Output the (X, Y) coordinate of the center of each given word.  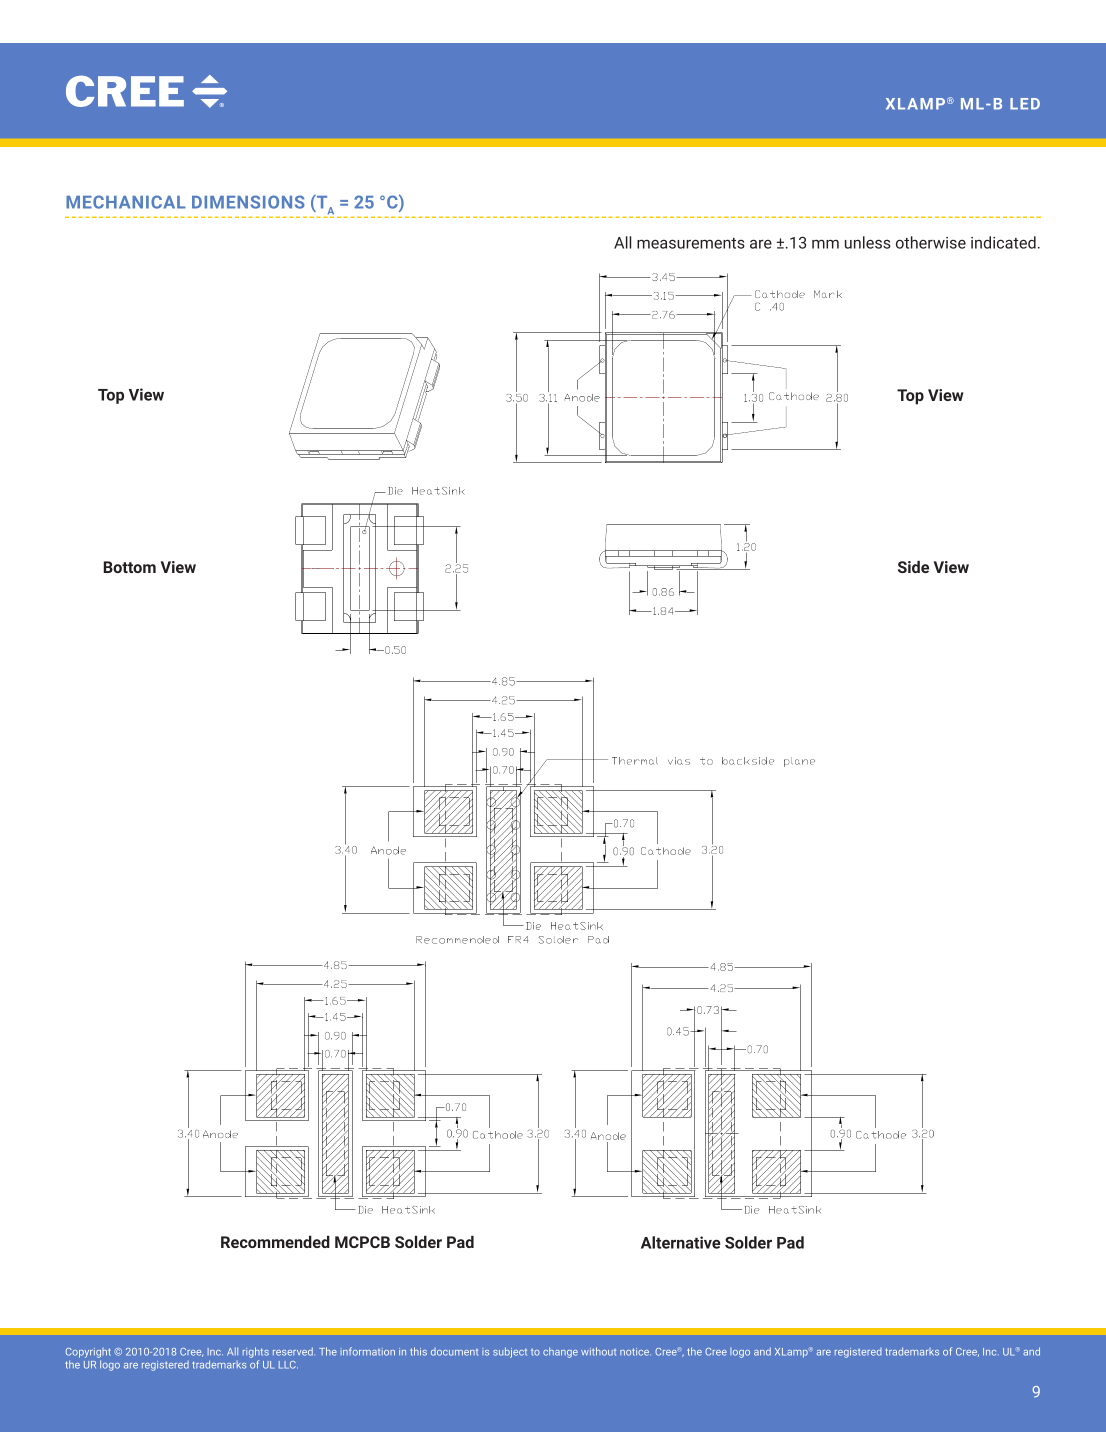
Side (913, 567)
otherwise (931, 242)
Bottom (129, 567)
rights (256, 1352)
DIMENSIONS (248, 202)
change (560, 1352)
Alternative (681, 1242)
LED (1025, 104)
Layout (631, 229)
